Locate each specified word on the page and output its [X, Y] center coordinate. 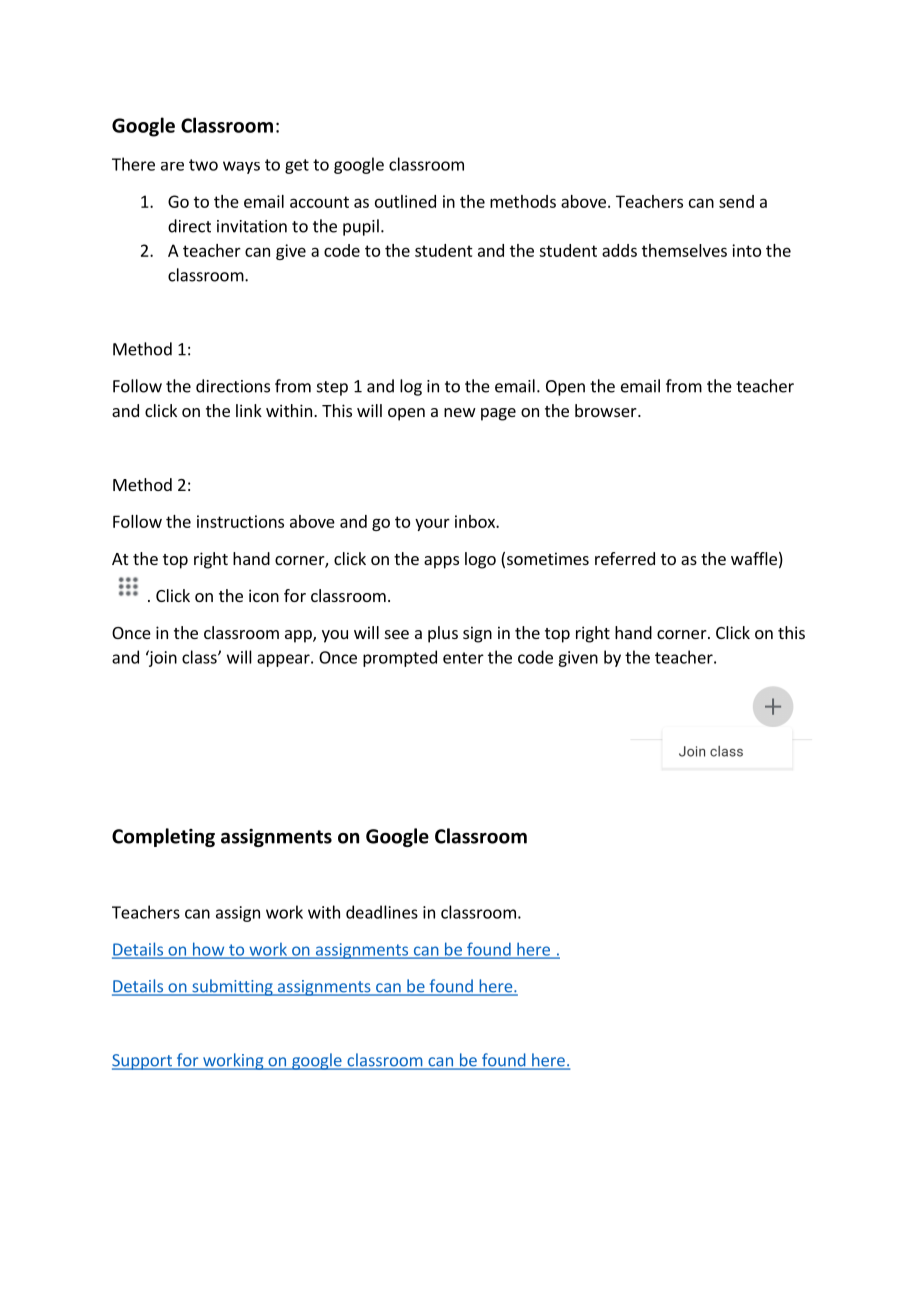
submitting [232, 987]
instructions [240, 521]
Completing [163, 837]
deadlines [382, 912]
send [736, 201]
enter [463, 658]
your [432, 524]
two [203, 165]
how [208, 950]
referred [625, 558]
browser [607, 410]
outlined [405, 201]
